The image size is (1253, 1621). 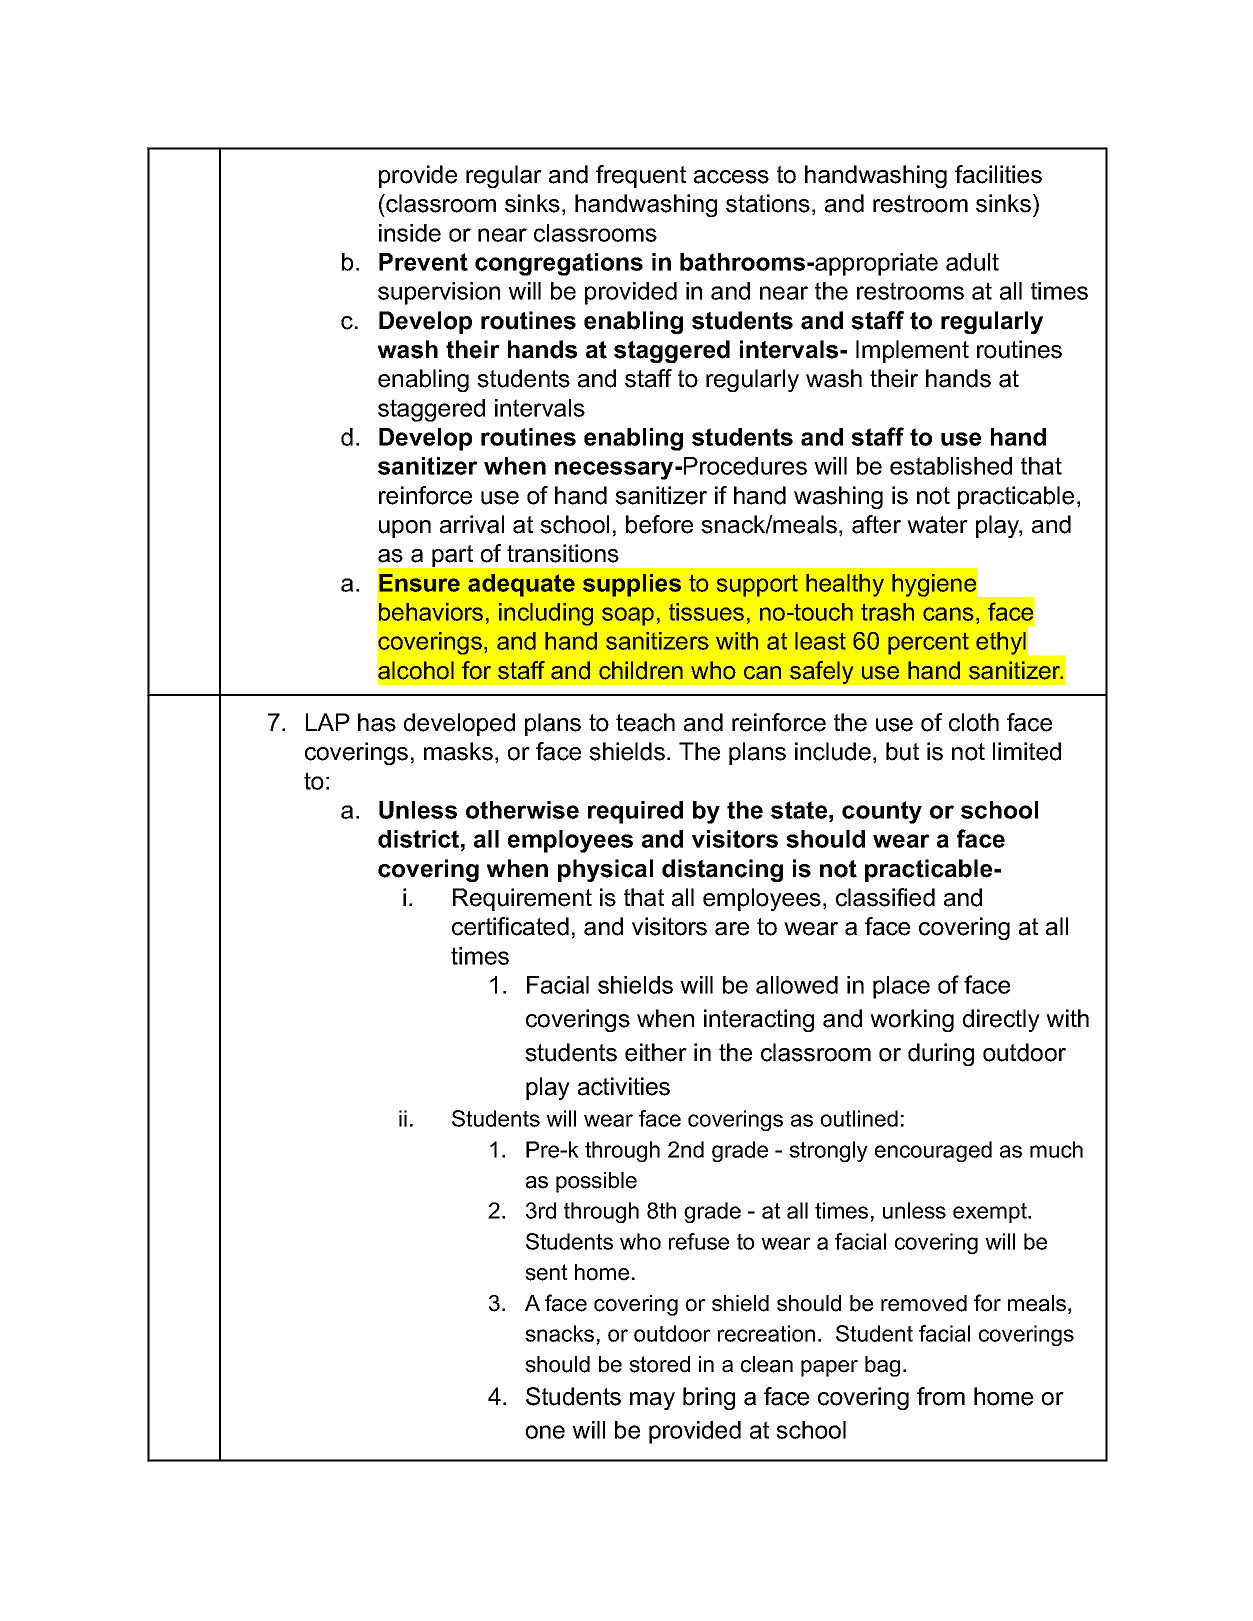 I want to click on bring, so click(x=709, y=1398).
